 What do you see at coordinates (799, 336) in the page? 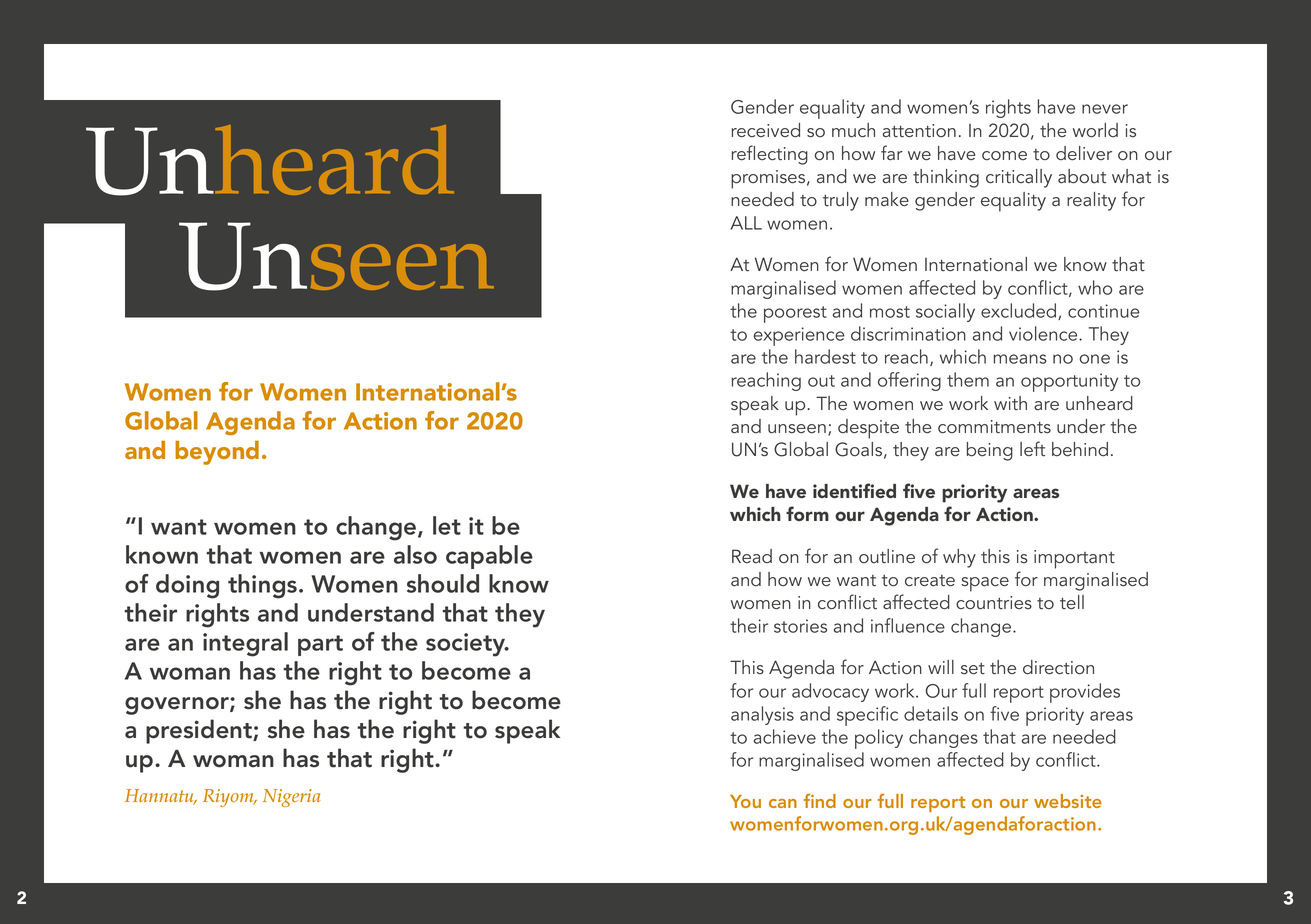
I see `experience` at bounding box center [799, 336].
